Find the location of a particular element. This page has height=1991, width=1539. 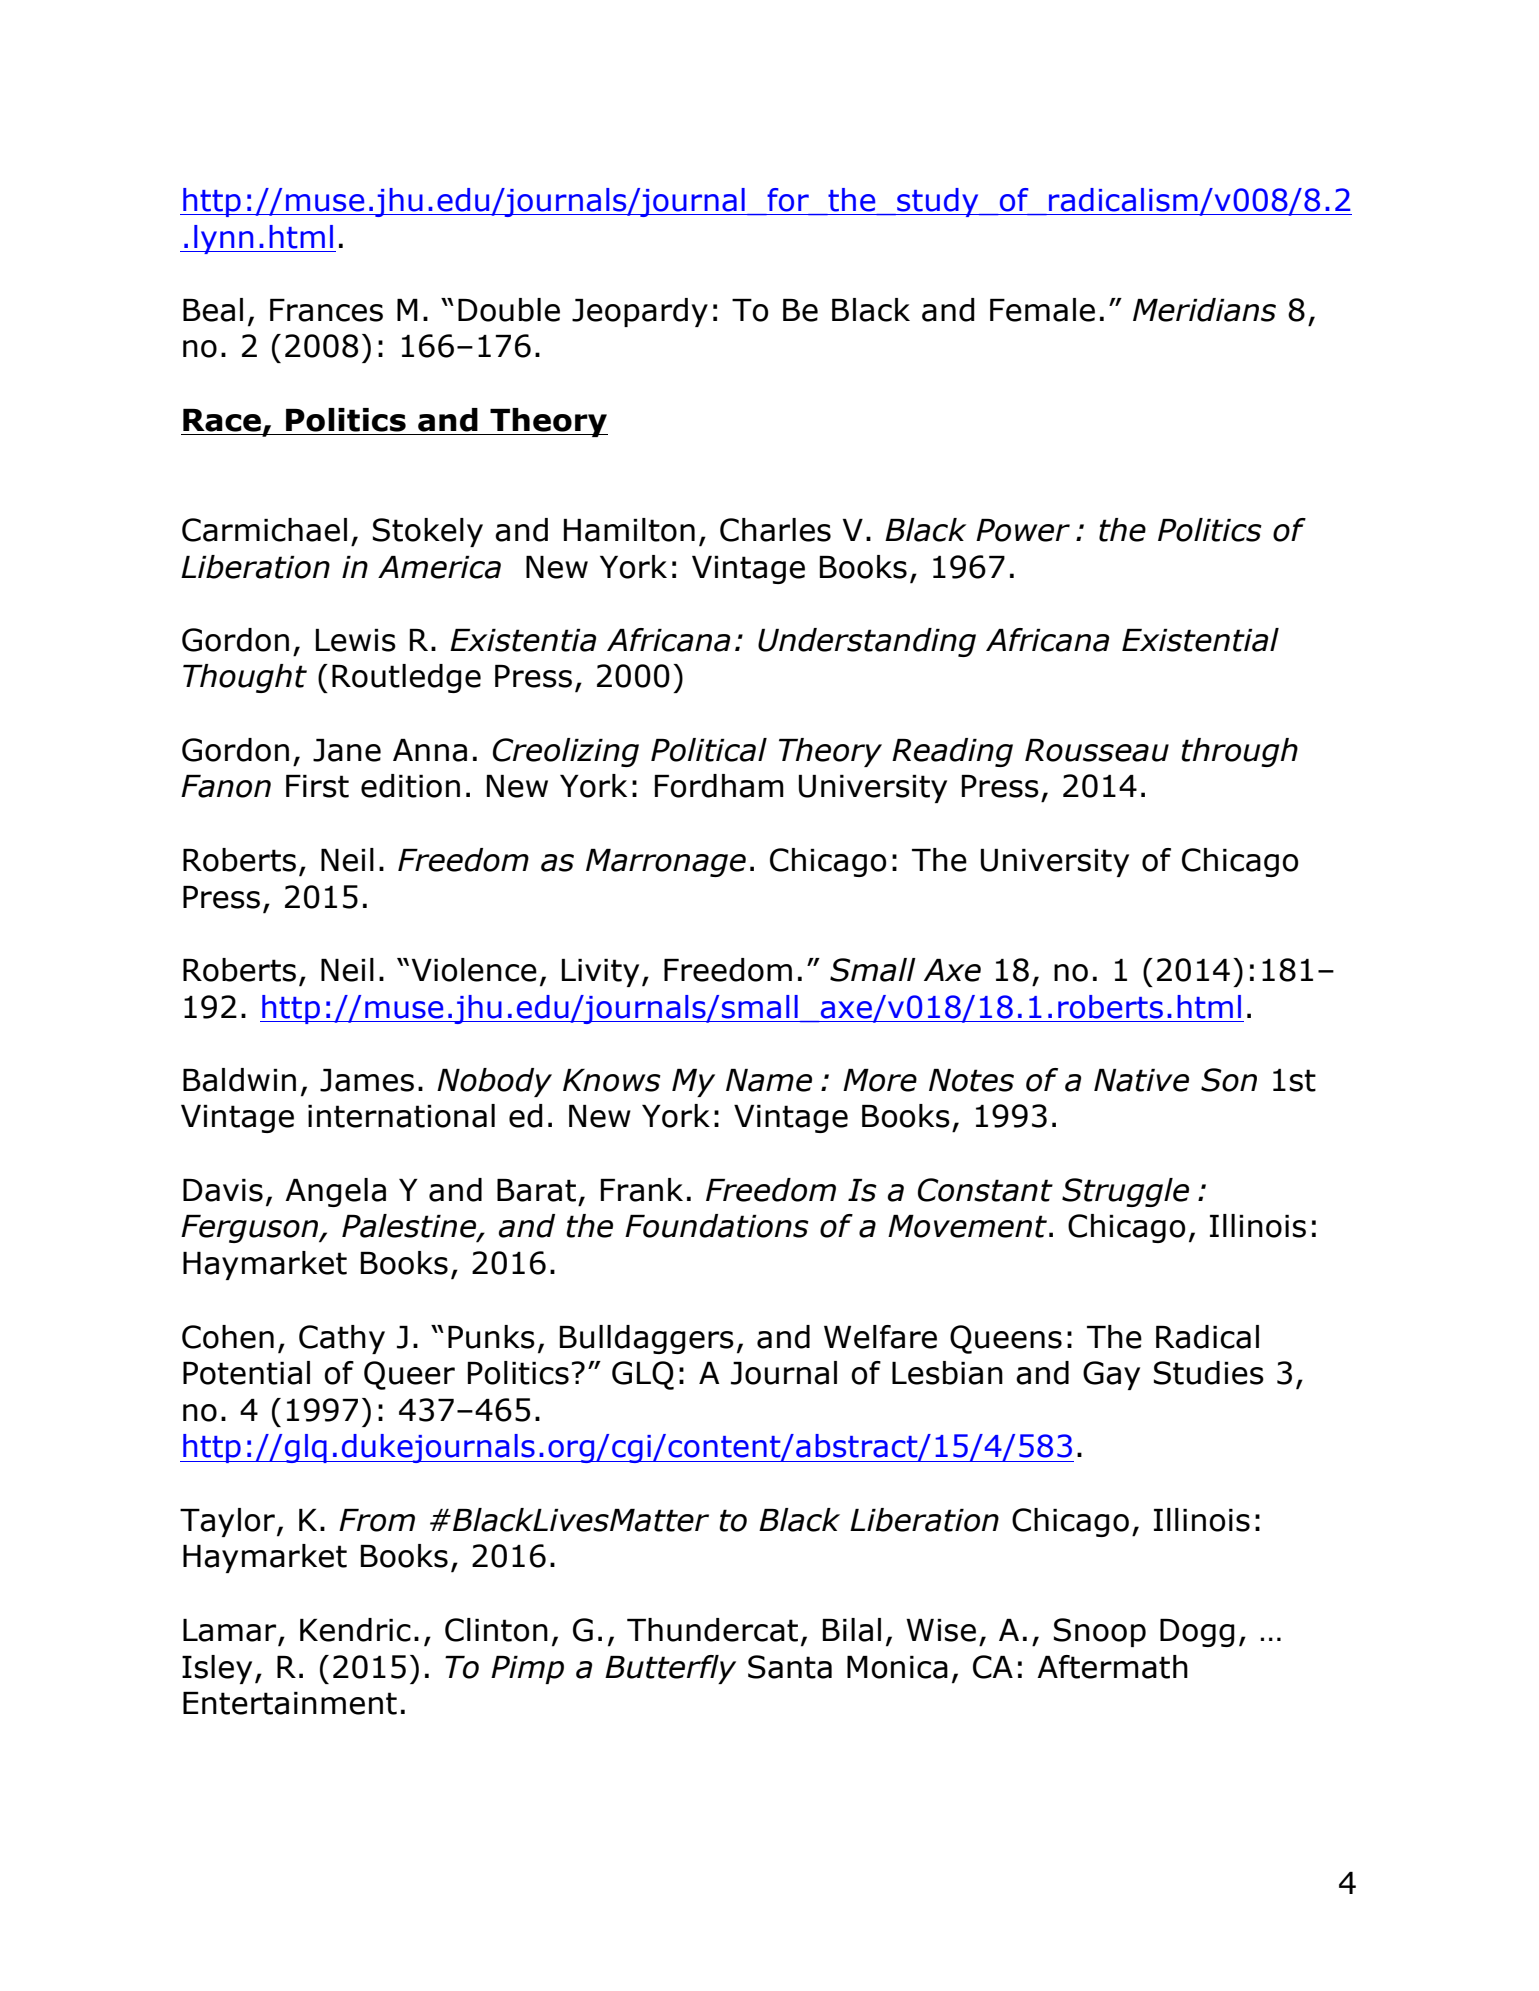

Cathy is located at coordinates (342, 1339).
